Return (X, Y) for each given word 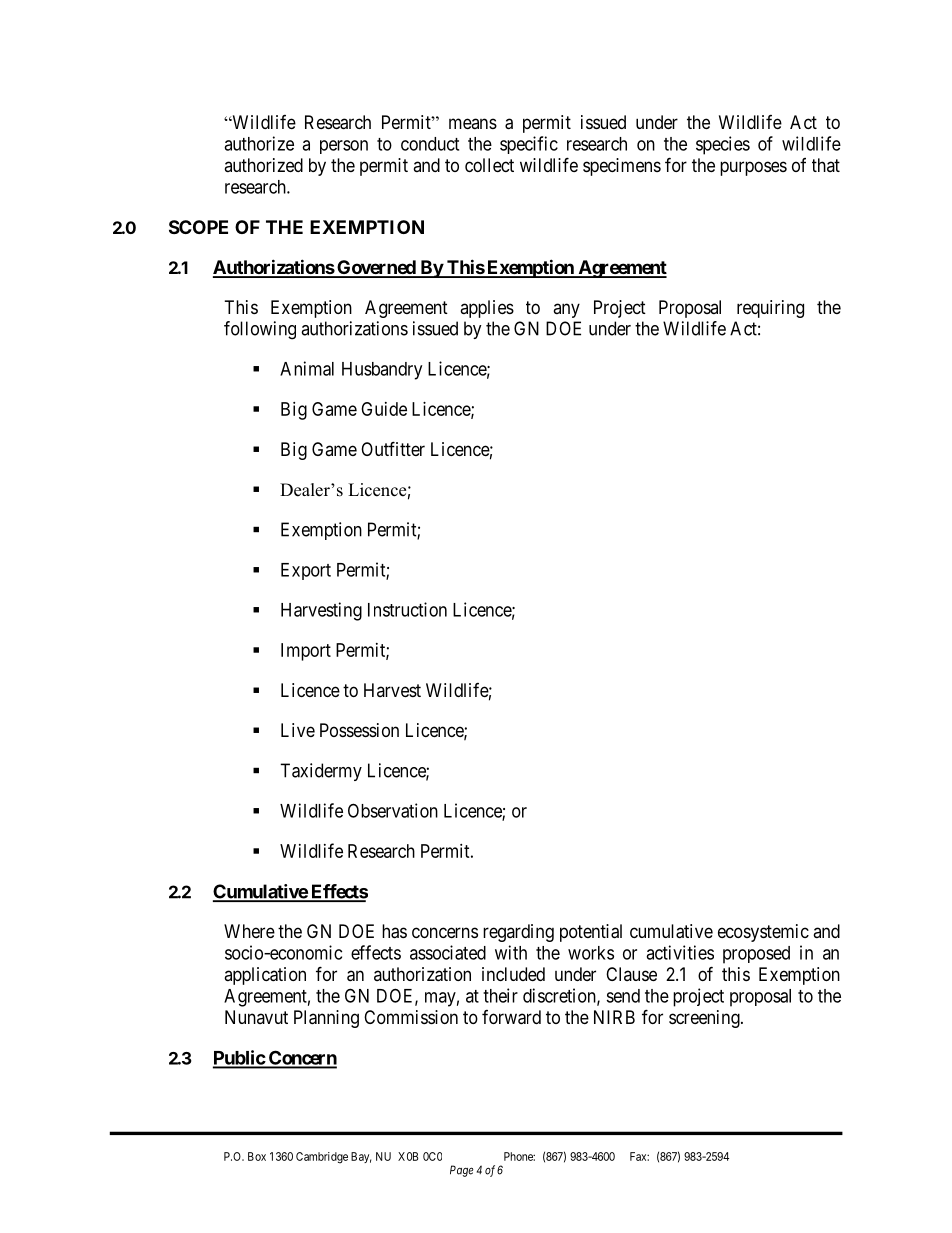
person (344, 147)
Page (462, 1171)
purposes (753, 168)
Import (306, 652)
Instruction (407, 609)
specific (529, 145)
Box (257, 1156)
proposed (756, 955)
